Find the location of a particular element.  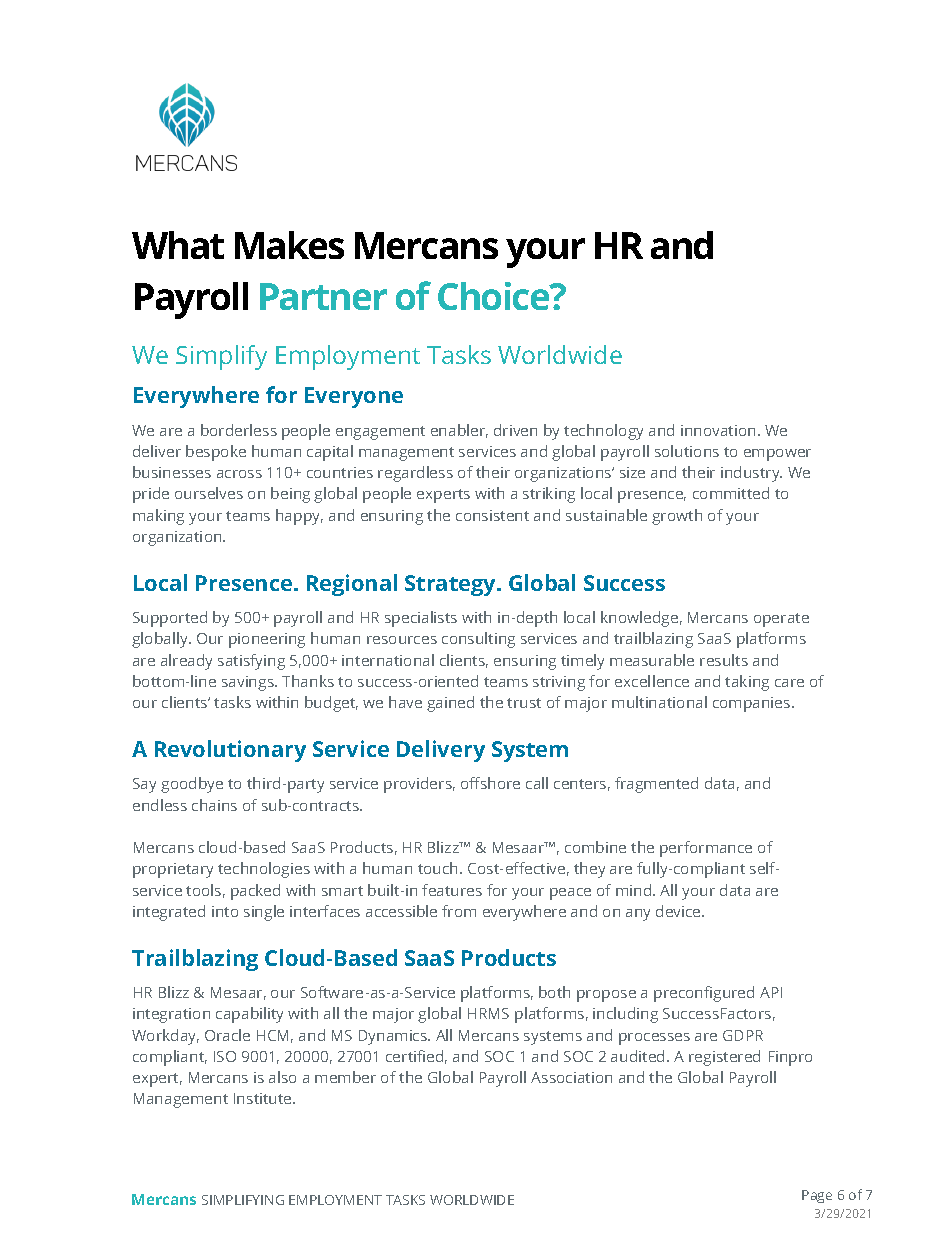

innovation is located at coordinates (718, 430).
